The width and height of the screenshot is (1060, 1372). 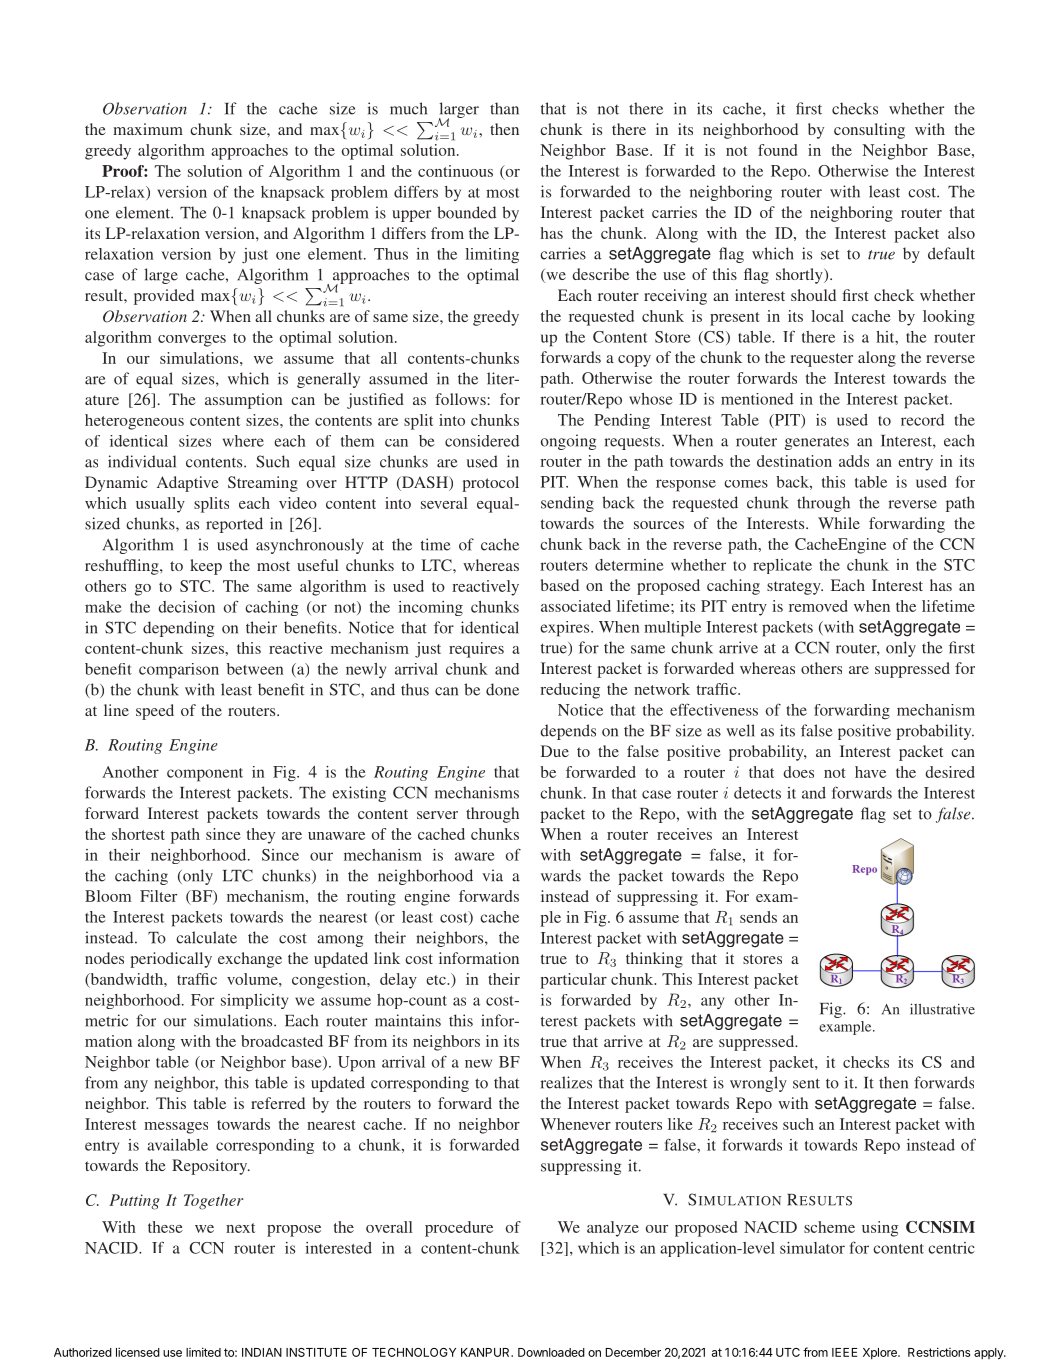 I want to click on sends, so click(x=758, y=917).
